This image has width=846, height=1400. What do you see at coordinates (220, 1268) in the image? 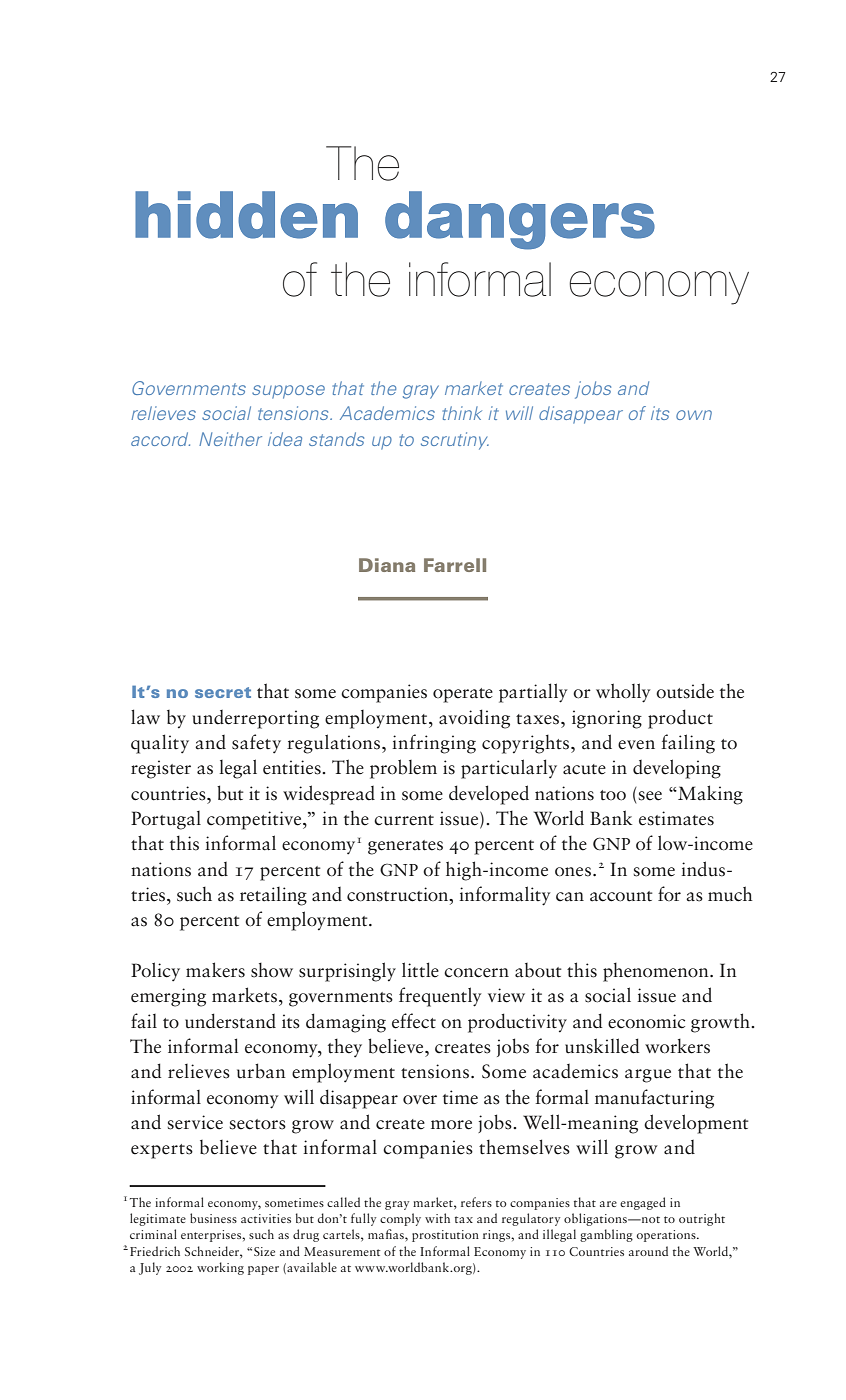
I see `working` at bounding box center [220, 1268].
